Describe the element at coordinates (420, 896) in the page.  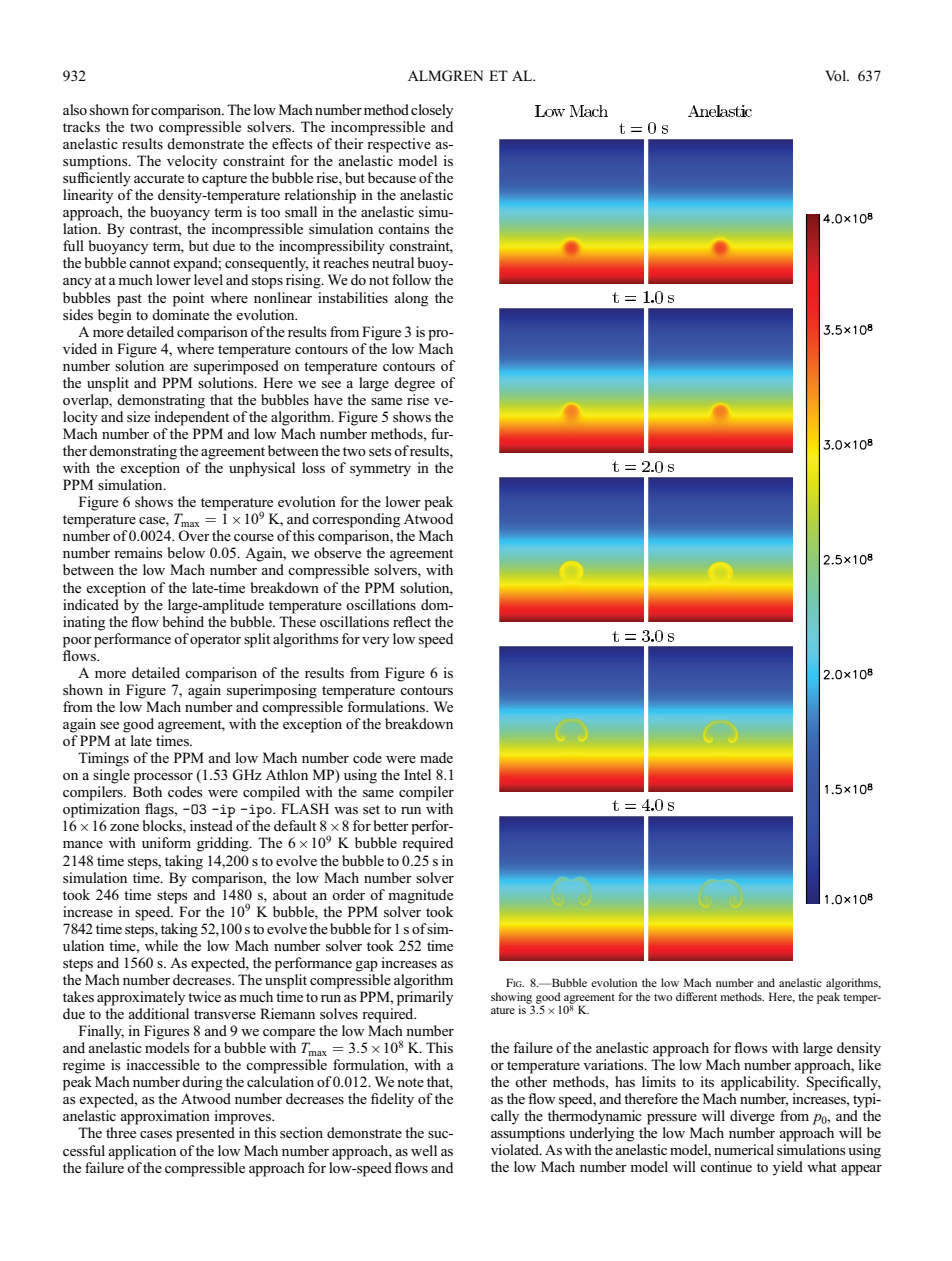
I see `magnitude` at that location.
